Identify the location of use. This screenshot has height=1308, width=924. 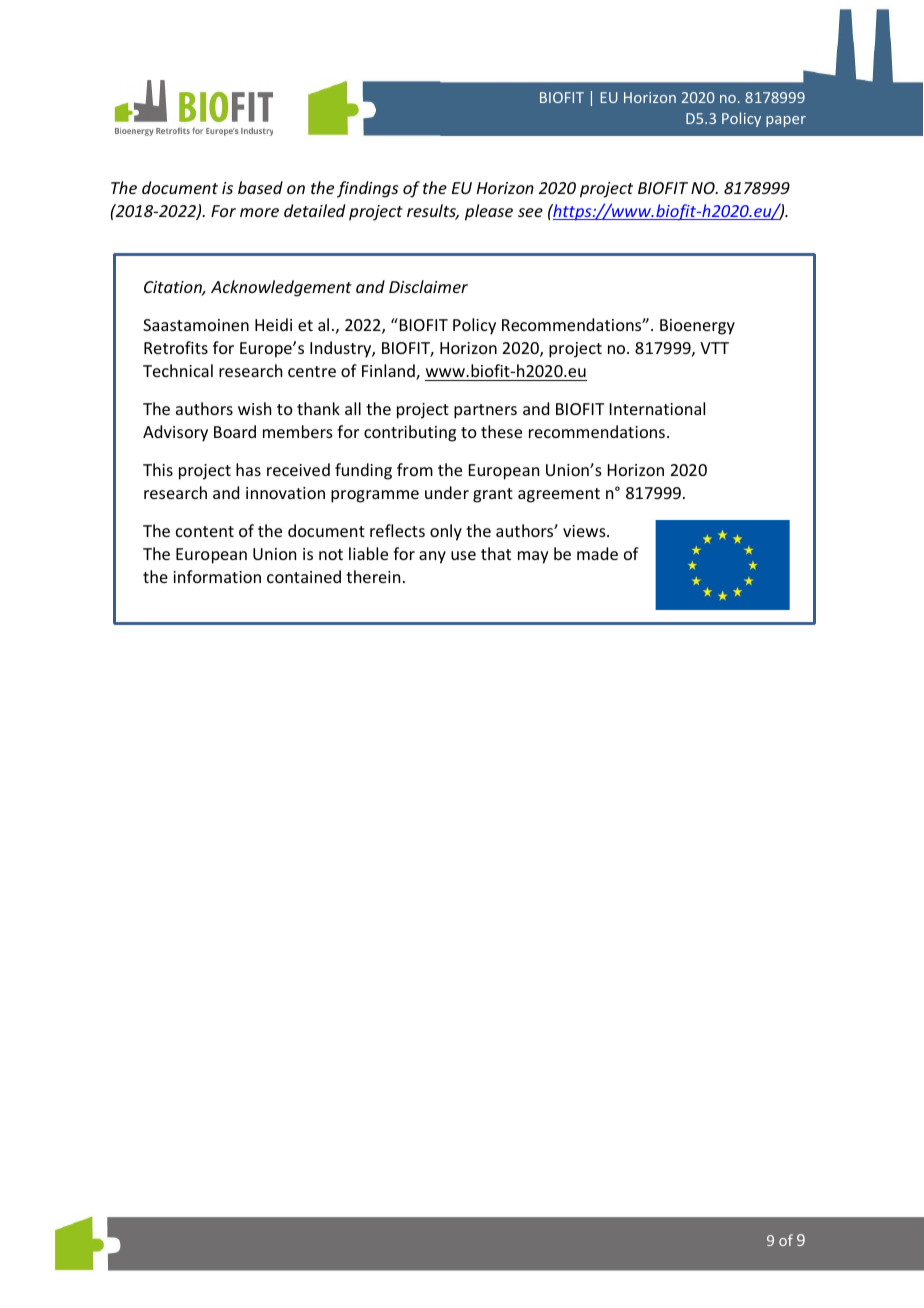
(463, 555).
